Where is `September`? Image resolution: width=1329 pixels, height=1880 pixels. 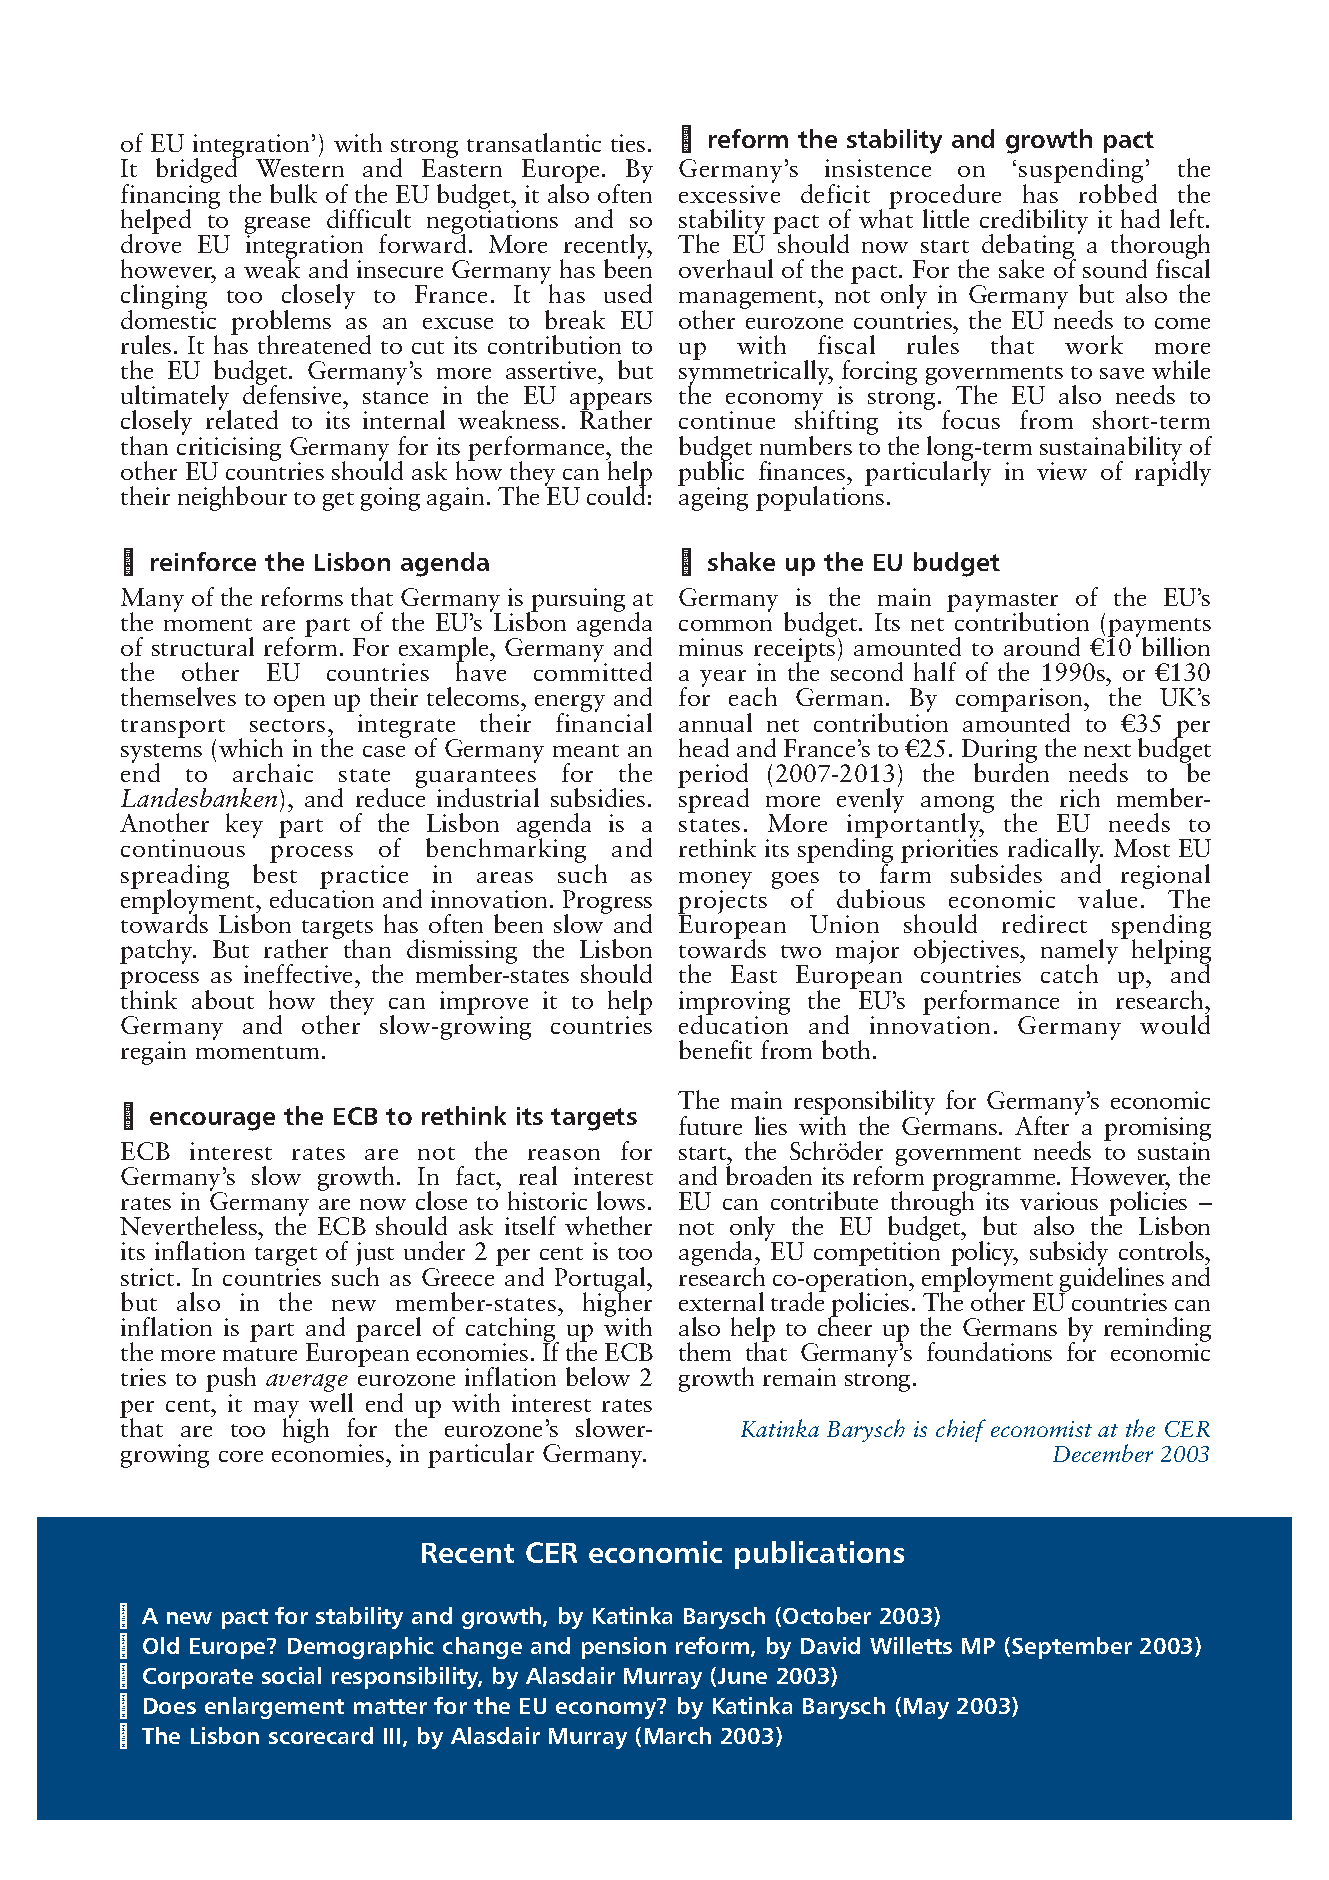 September is located at coordinates (1072, 1648).
